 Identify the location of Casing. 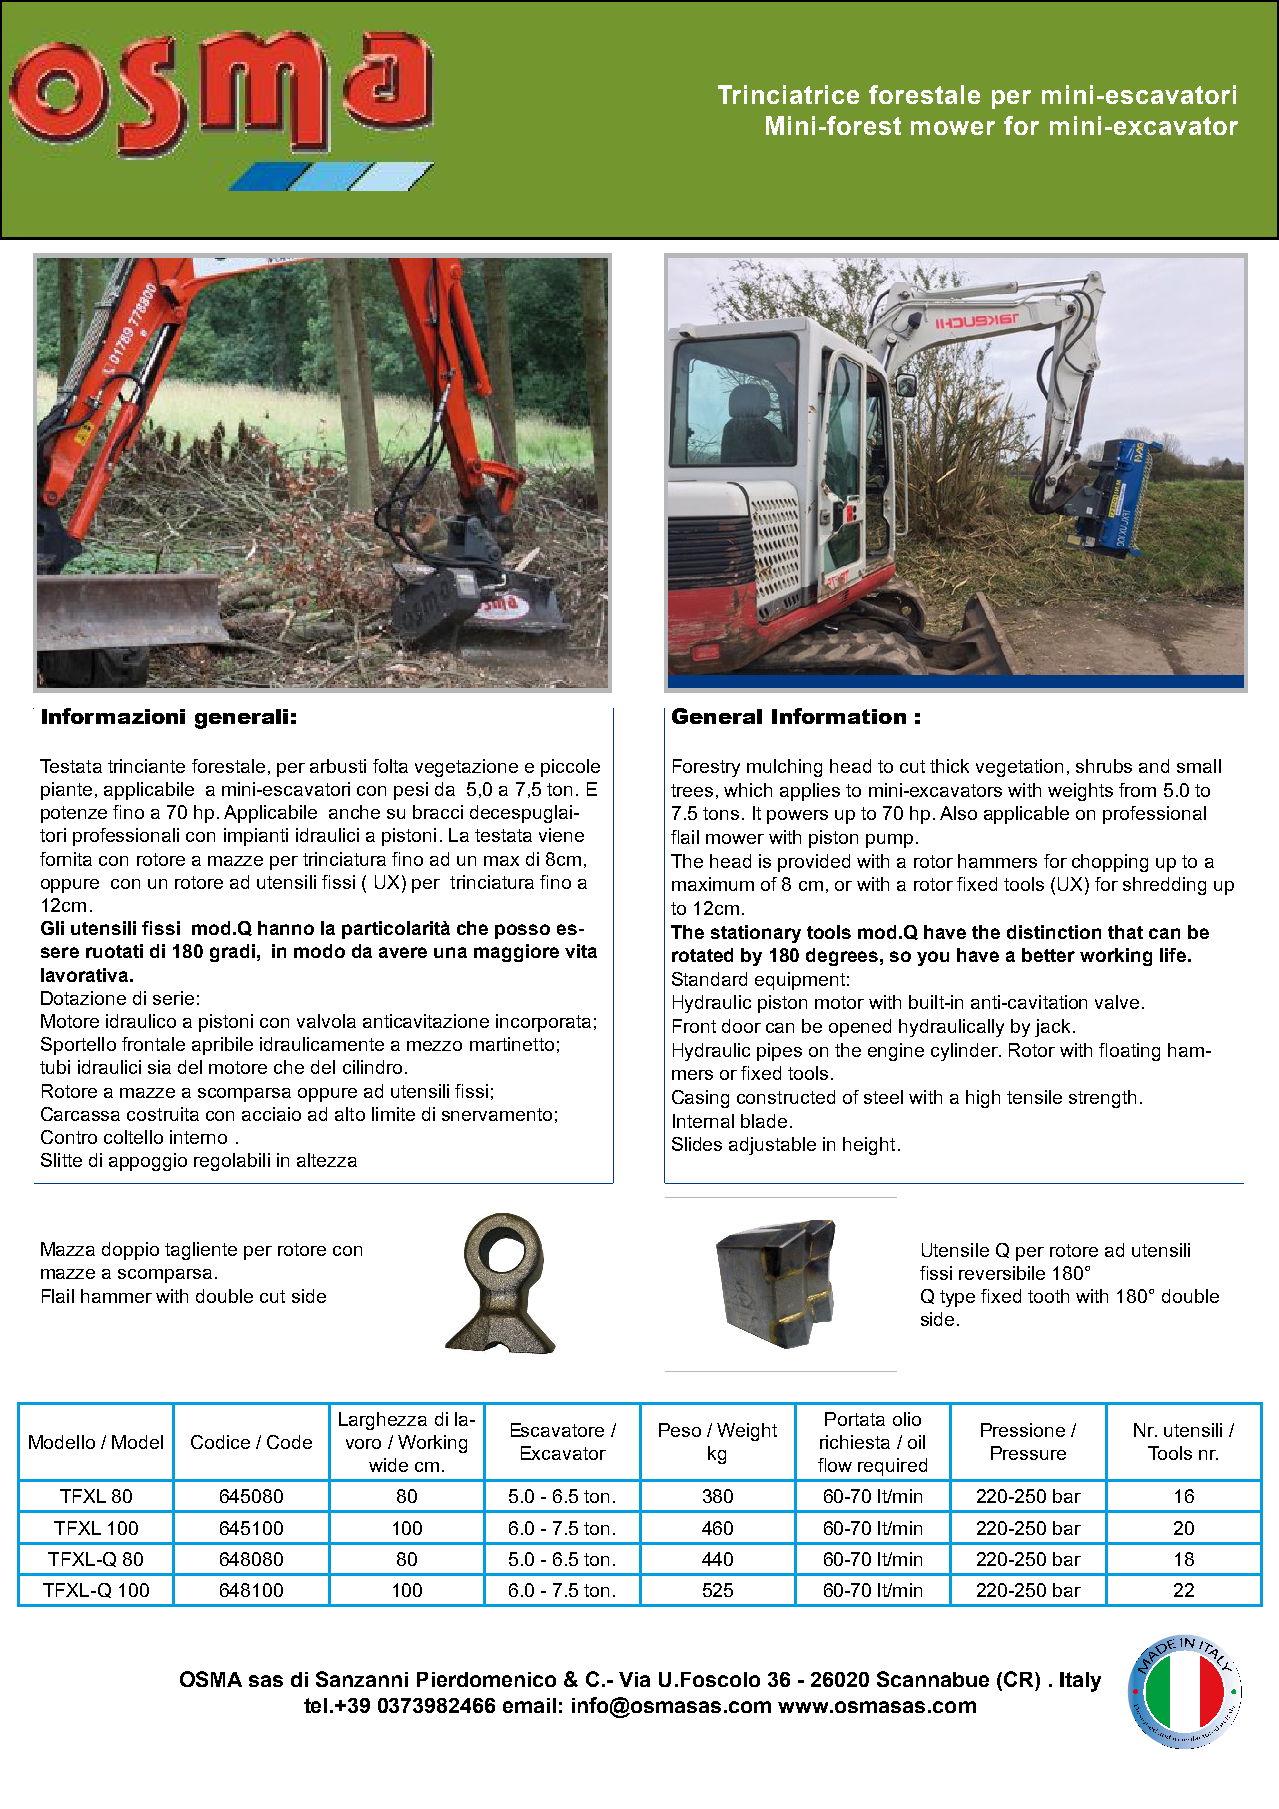
(700, 1099).
